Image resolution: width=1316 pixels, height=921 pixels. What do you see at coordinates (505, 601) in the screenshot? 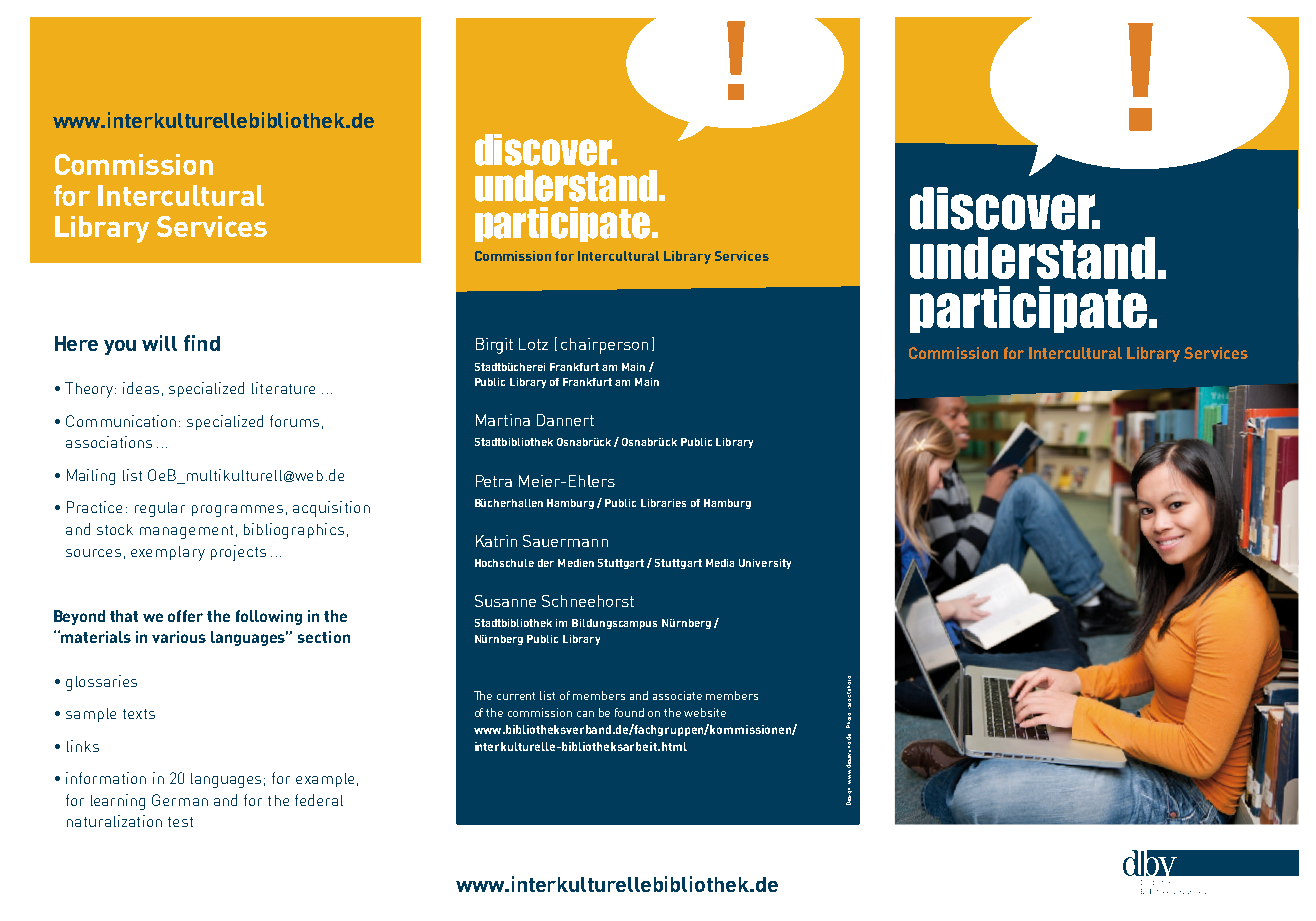
I see `Susanne` at bounding box center [505, 601].
